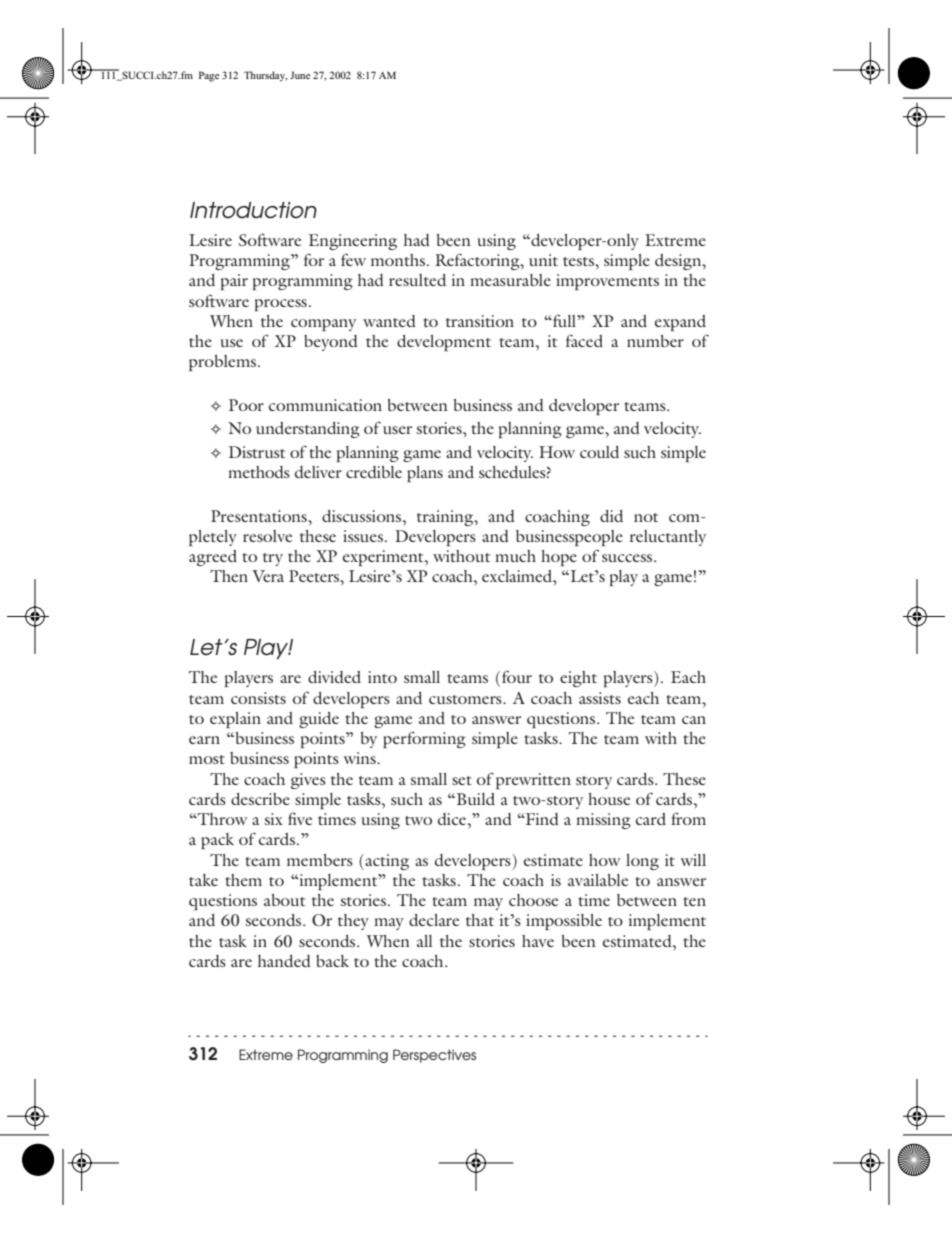 The height and width of the screenshot is (1233, 952). Describe the element at coordinates (268, 576) in the screenshot. I see `Vera` at that location.
